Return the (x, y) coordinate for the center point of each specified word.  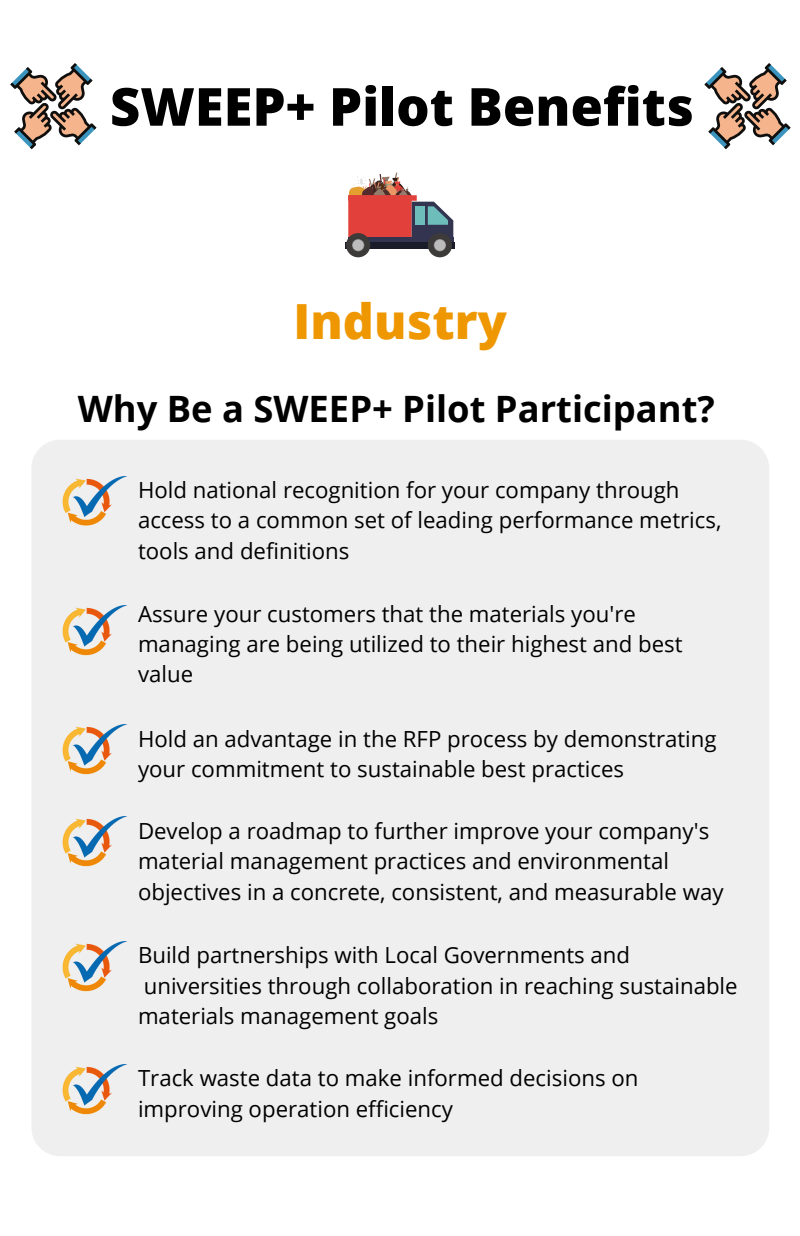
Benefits (581, 106)
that (402, 614)
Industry (402, 326)
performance (566, 522)
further (411, 831)
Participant (598, 412)
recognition (341, 492)
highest (549, 646)
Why (117, 412)
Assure (172, 614)
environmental (592, 861)
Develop (181, 833)
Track (165, 1078)
